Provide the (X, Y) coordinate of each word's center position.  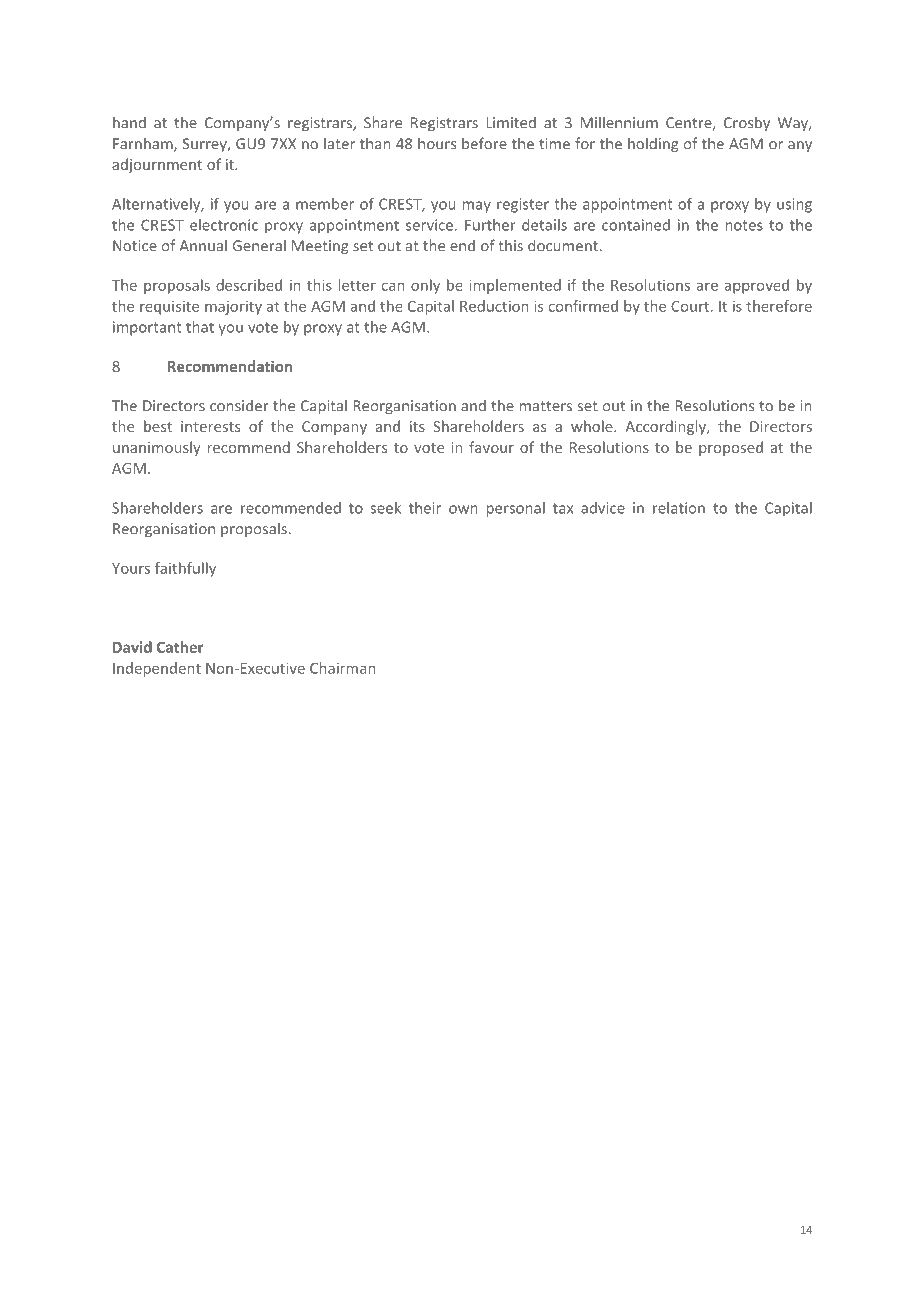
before (484, 143)
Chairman (342, 668)
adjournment (157, 165)
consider (239, 405)
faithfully (185, 569)
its (417, 426)
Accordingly (666, 427)
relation (679, 508)
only (425, 286)
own (463, 509)
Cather (180, 647)
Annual (203, 245)
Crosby (747, 123)
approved (757, 286)
